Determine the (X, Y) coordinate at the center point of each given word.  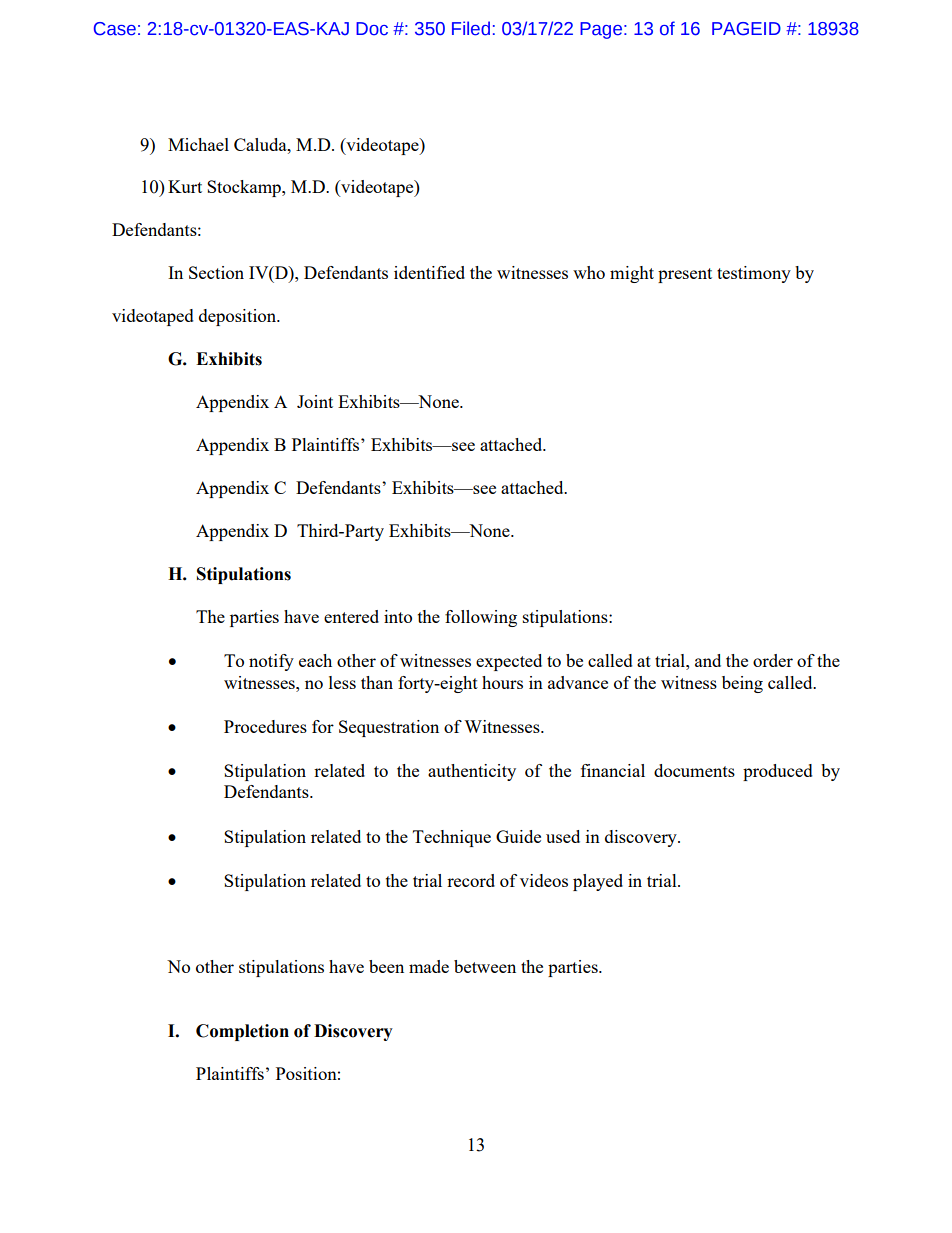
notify (271, 662)
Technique (452, 838)
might (632, 274)
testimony (754, 274)
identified (429, 272)
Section (216, 272)
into (398, 616)
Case (115, 29)
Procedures (265, 726)
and (708, 660)
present (685, 275)
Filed (471, 28)
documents (694, 770)
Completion (242, 1032)
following (481, 618)
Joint (315, 401)
